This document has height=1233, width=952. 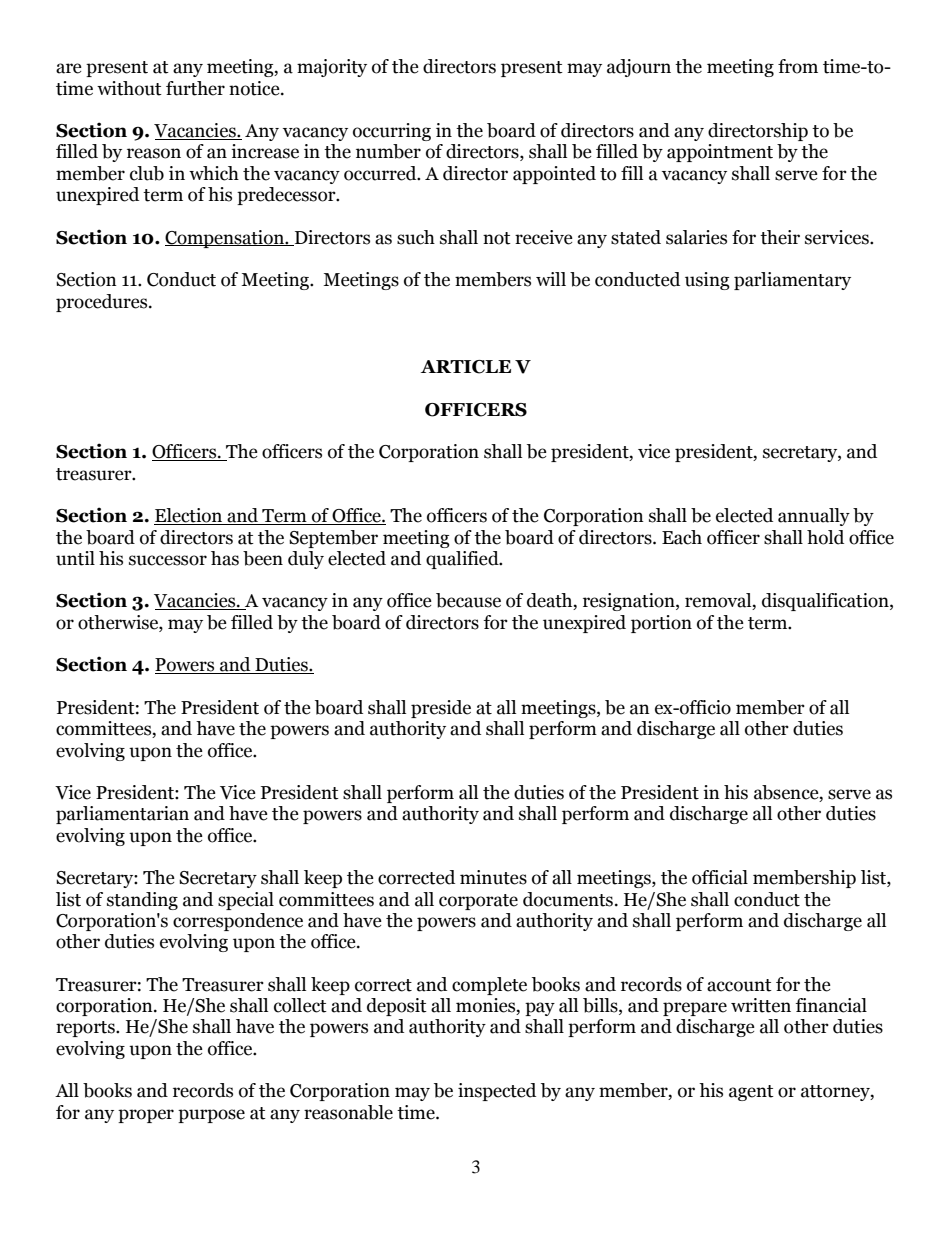 What do you see at coordinates (497, 1092) in the document?
I see `inspected` at bounding box center [497, 1092].
